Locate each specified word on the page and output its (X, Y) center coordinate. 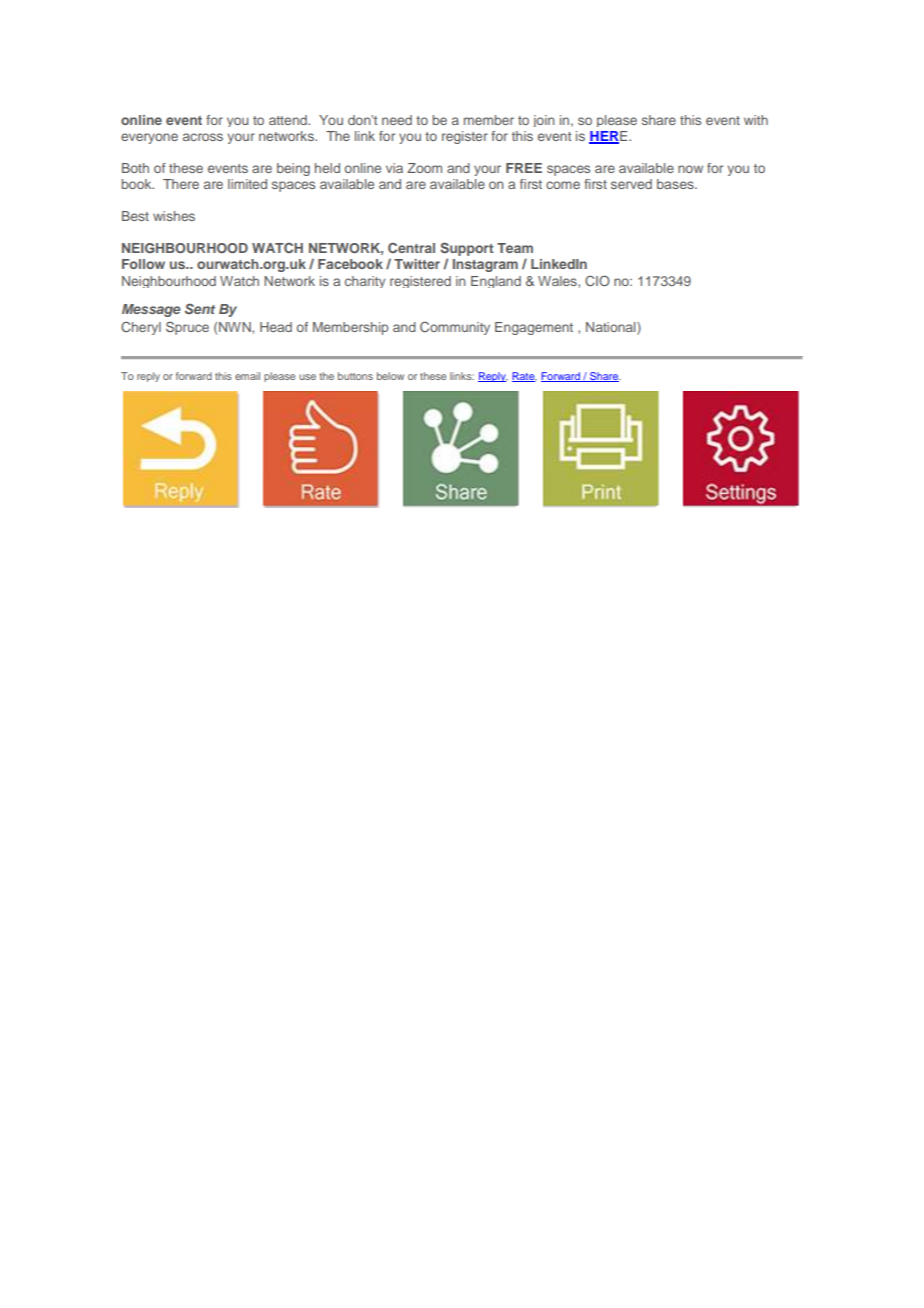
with (756, 120)
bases (676, 184)
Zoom (424, 168)
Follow (143, 264)
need (397, 120)
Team (515, 248)
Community (455, 328)
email (247, 376)
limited (247, 184)
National (612, 328)
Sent (200, 308)
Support (467, 250)
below (390, 376)
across (203, 137)
